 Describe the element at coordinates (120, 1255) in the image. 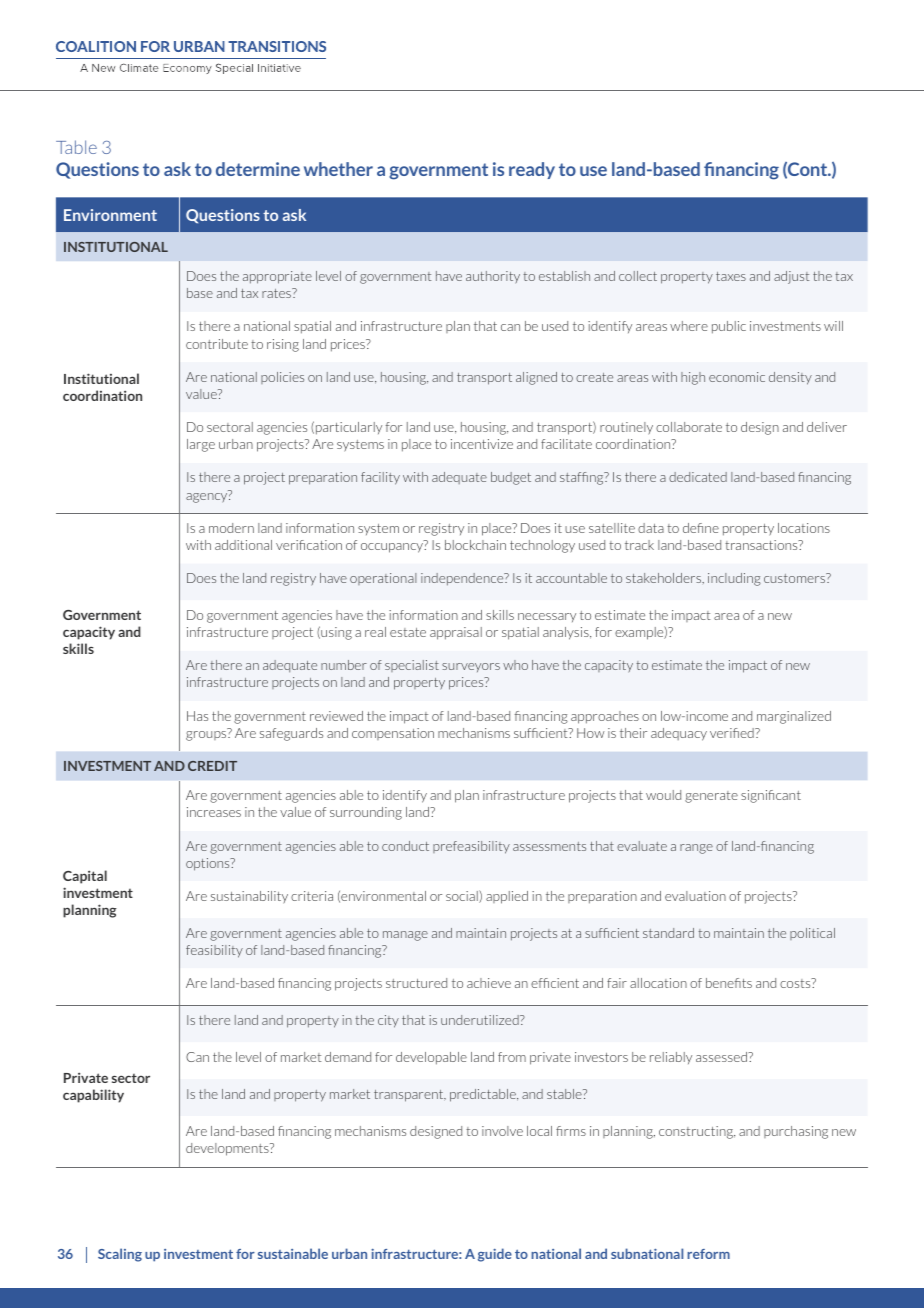

I see `Scaling` at that location.
